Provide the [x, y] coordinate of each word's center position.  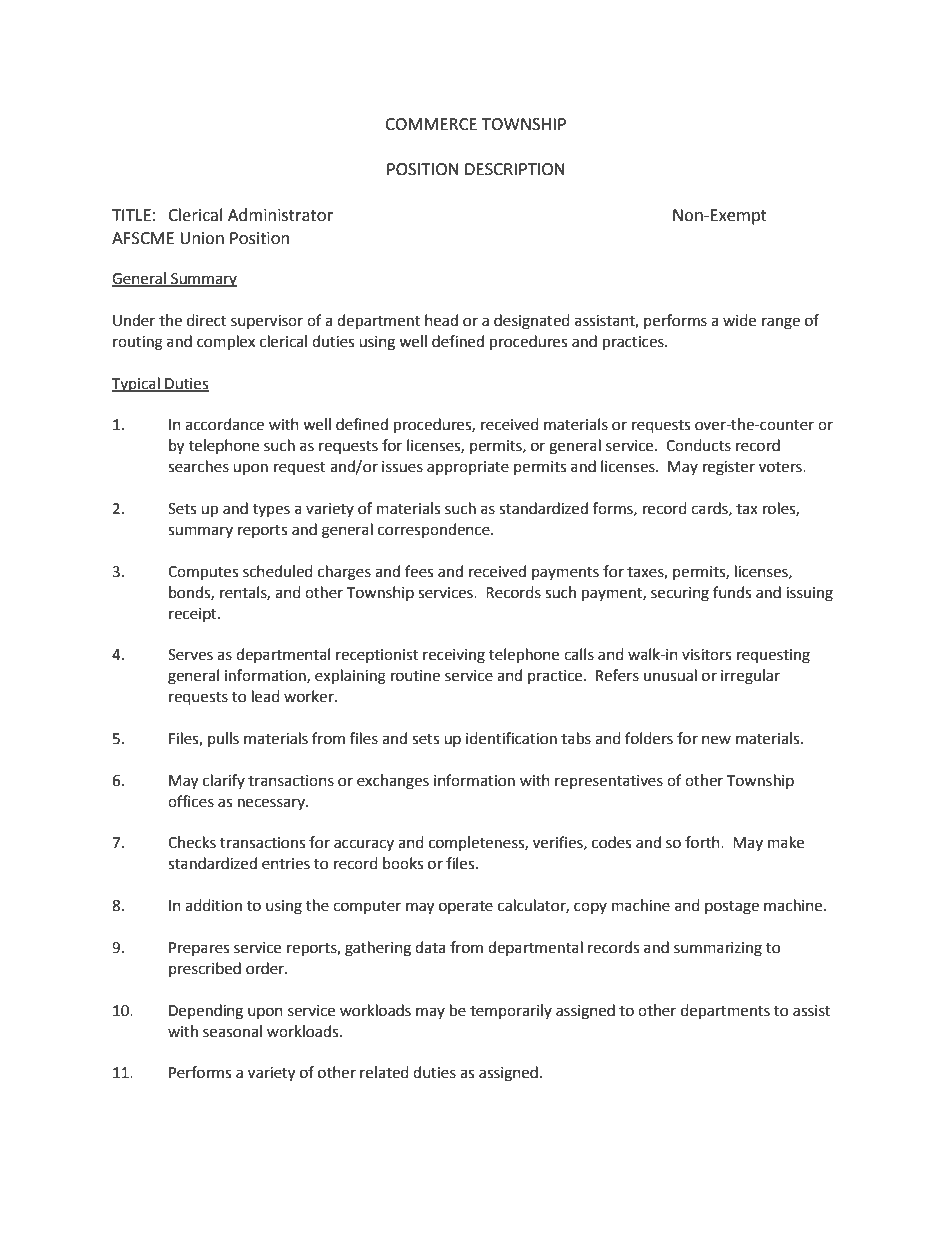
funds [732, 592]
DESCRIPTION [515, 169]
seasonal [232, 1031]
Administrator [280, 215]
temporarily [511, 1011]
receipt [194, 615]
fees [419, 571]
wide [739, 320]
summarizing [718, 949]
